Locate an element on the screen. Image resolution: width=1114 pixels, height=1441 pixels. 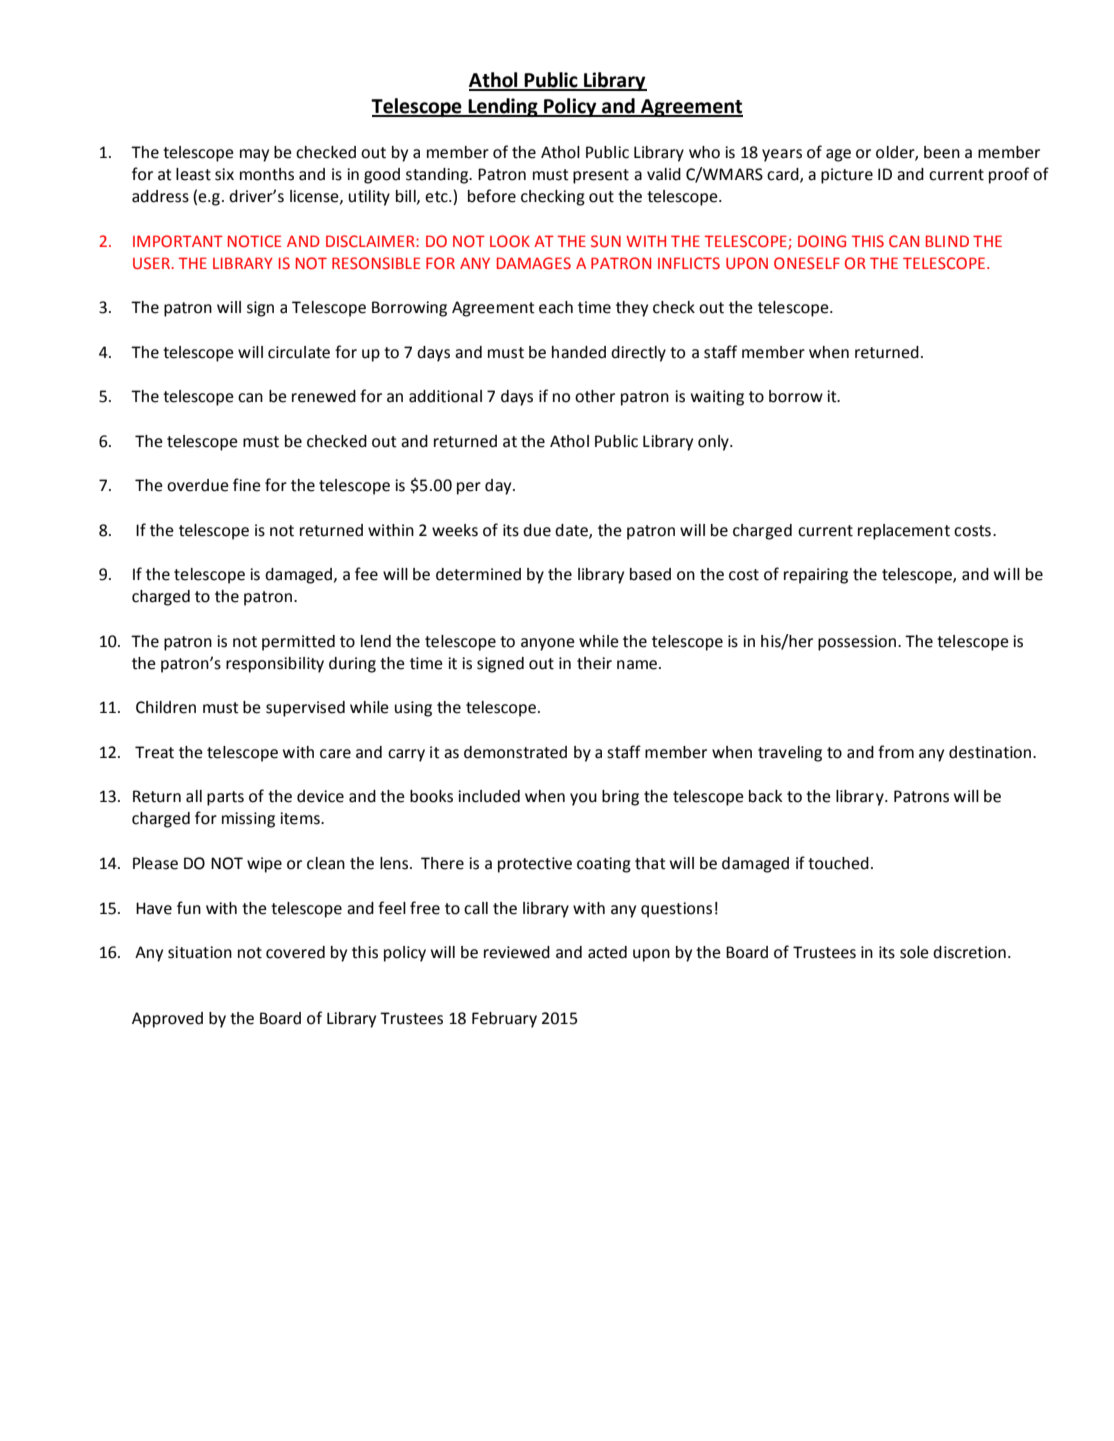
acted is located at coordinates (607, 952).
